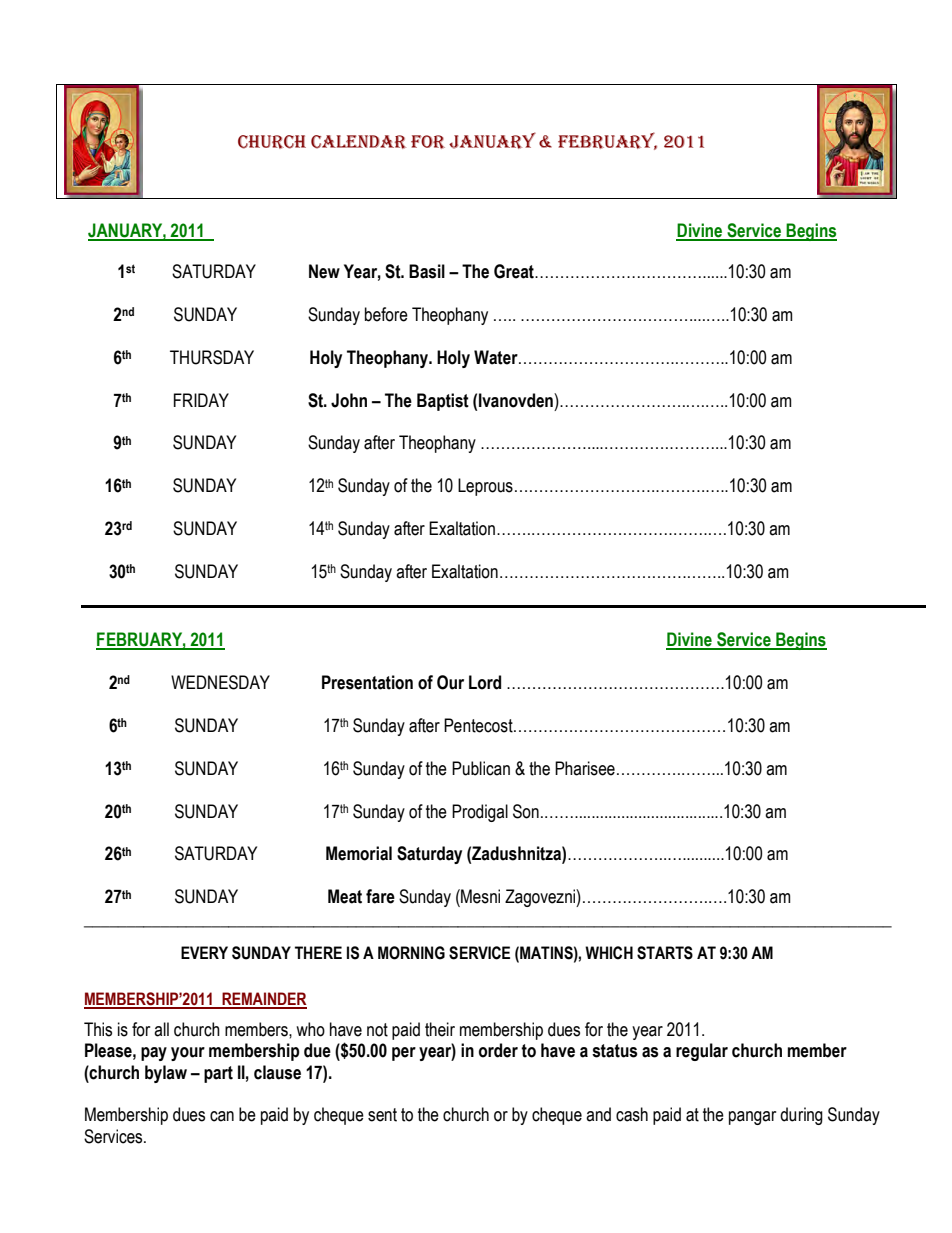  Describe the element at coordinates (427, 271) in the screenshot. I see `Basil` at that location.
